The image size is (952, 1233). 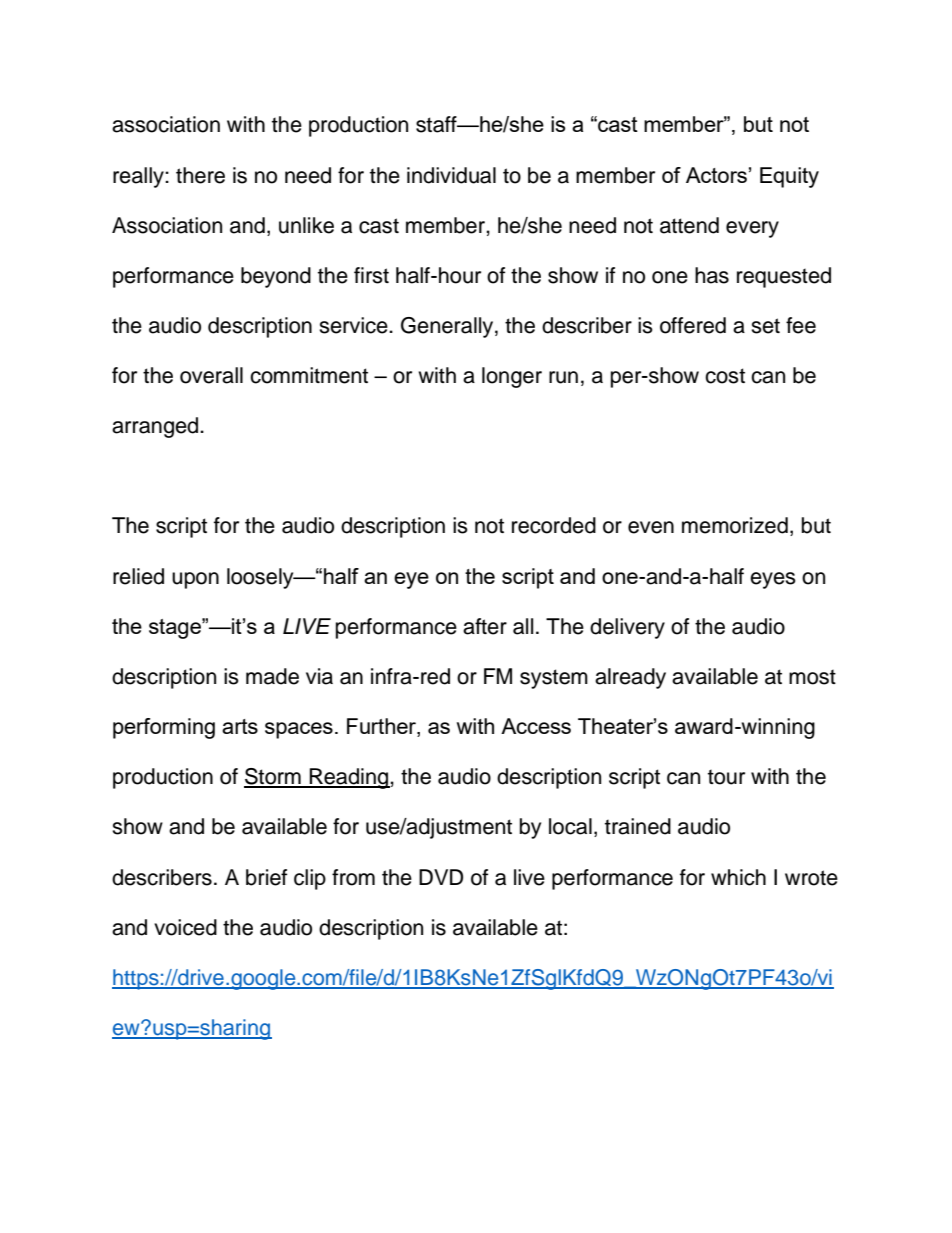 What do you see at coordinates (441, 877) in the screenshot?
I see `DVD` at bounding box center [441, 877].
